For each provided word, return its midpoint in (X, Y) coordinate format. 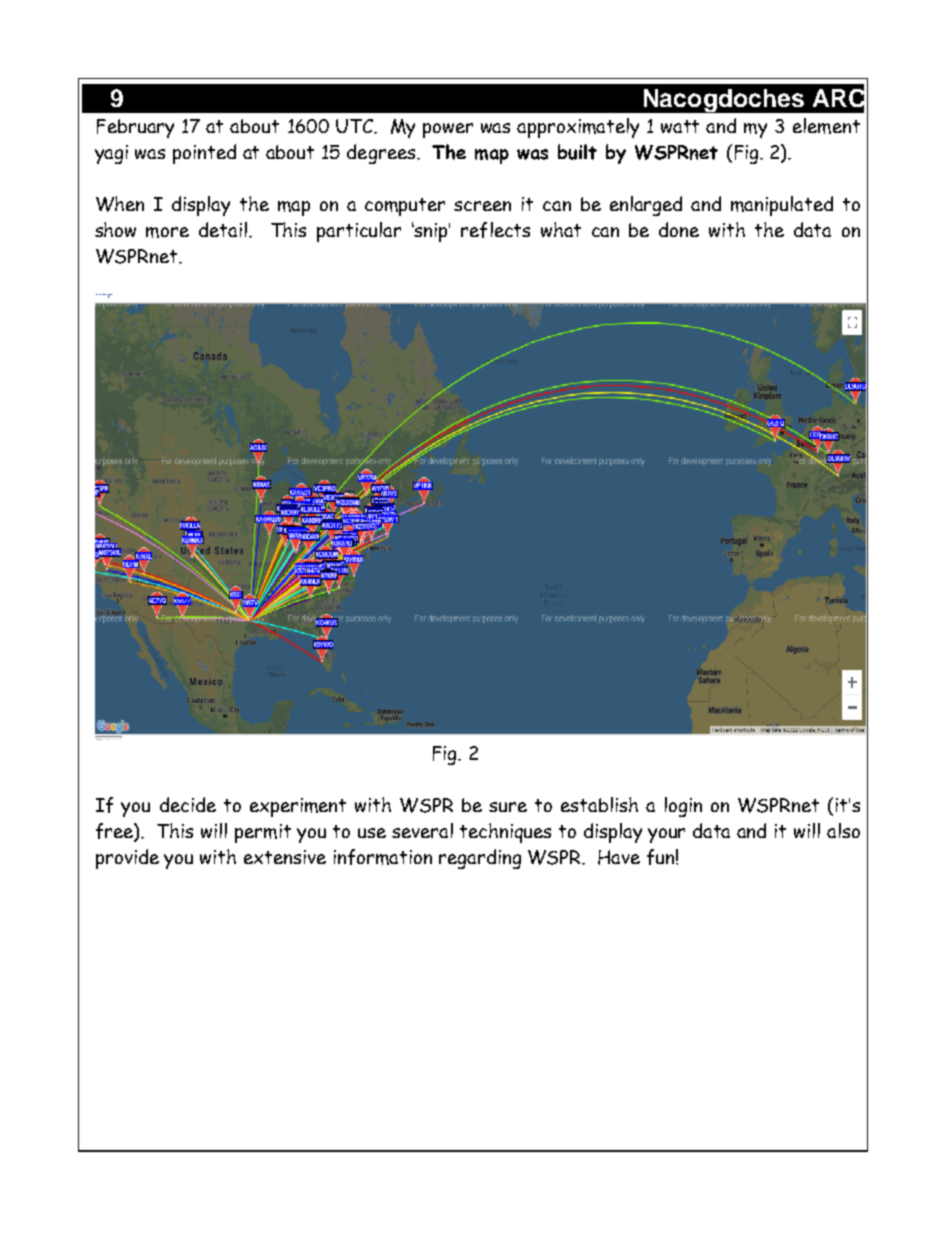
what (561, 229)
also (843, 830)
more (167, 232)
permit (263, 833)
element (826, 126)
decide (188, 804)
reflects (495, 230)
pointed (204, 154)
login (683, 807)
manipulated (782, 206)
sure (508, 807)
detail (224, 229)
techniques (505, 833)
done (679, 229)
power (448, 130)
